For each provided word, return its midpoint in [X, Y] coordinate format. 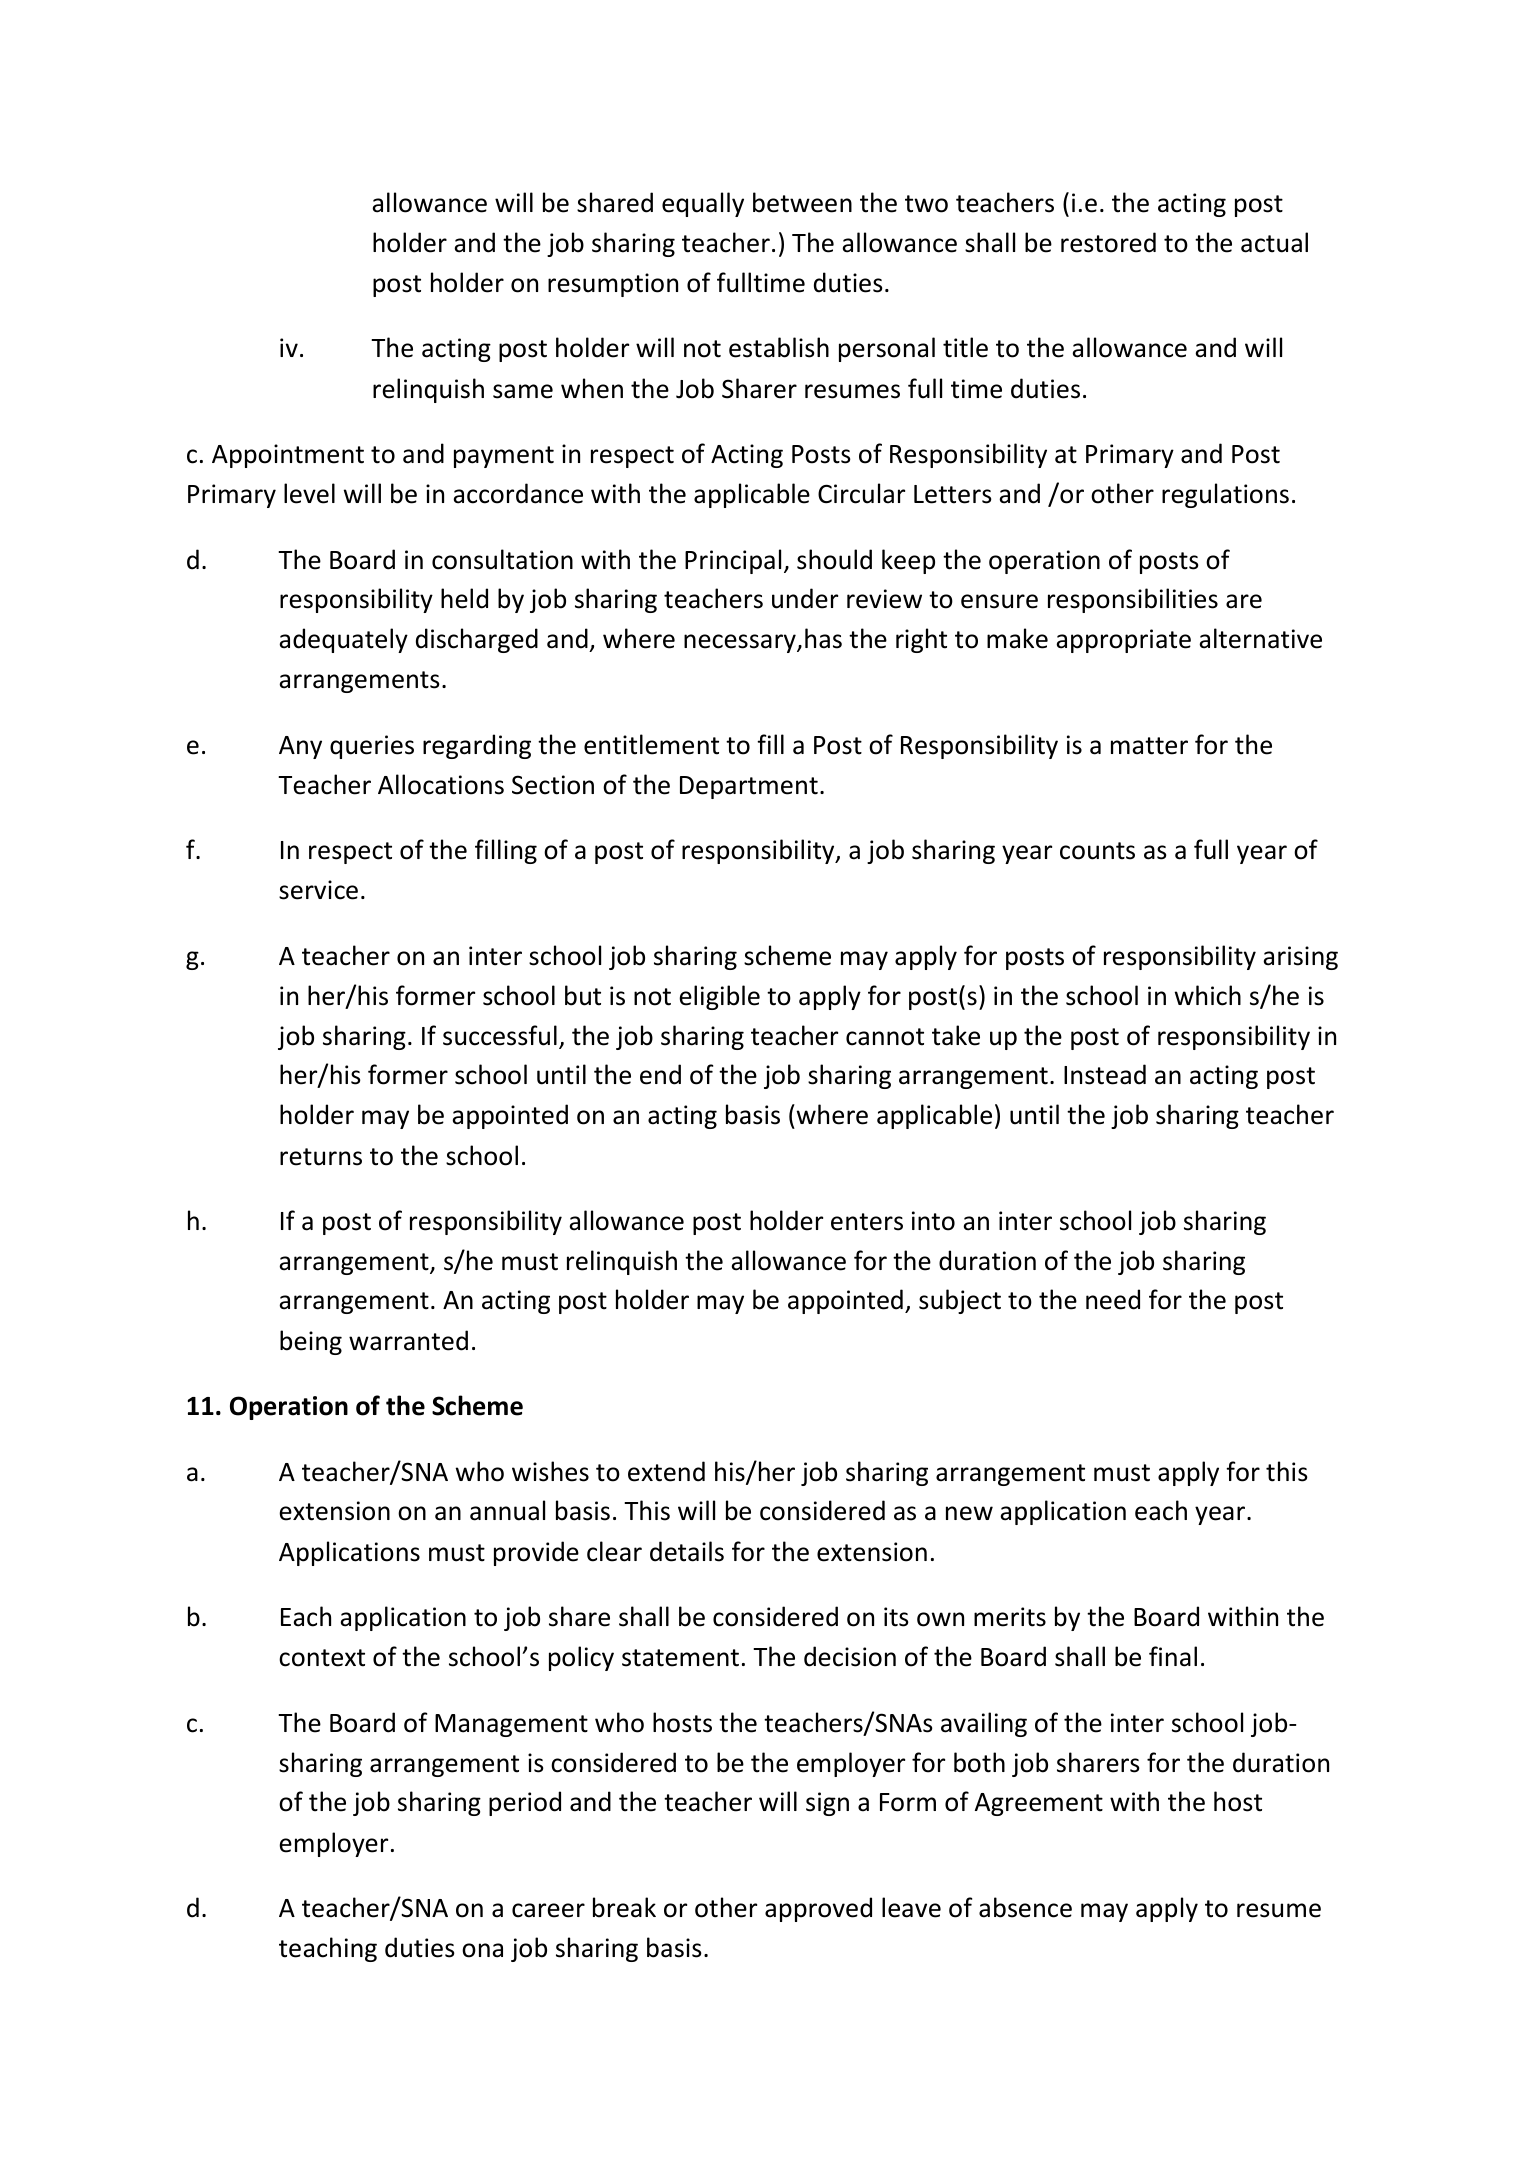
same [523, 391]
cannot [885, 1037]
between [802, 202]
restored [1108, 242]
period [525, 1803]
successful [500, 1035]
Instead [1105, 1074]
